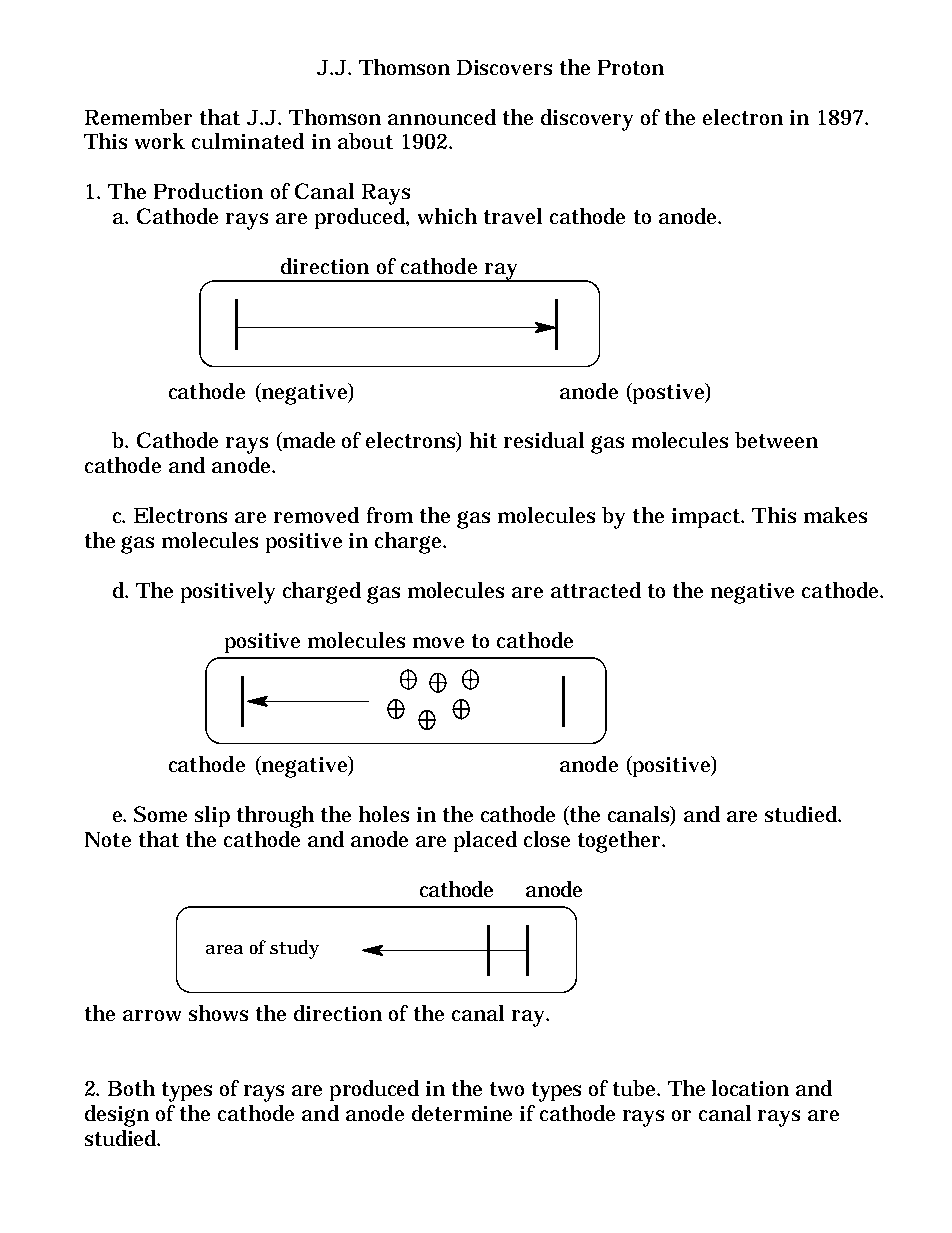 The width and height of the document is (952, 1233). Describe the element at coordinates (547, 839) in the document. I see `close` at that location.
